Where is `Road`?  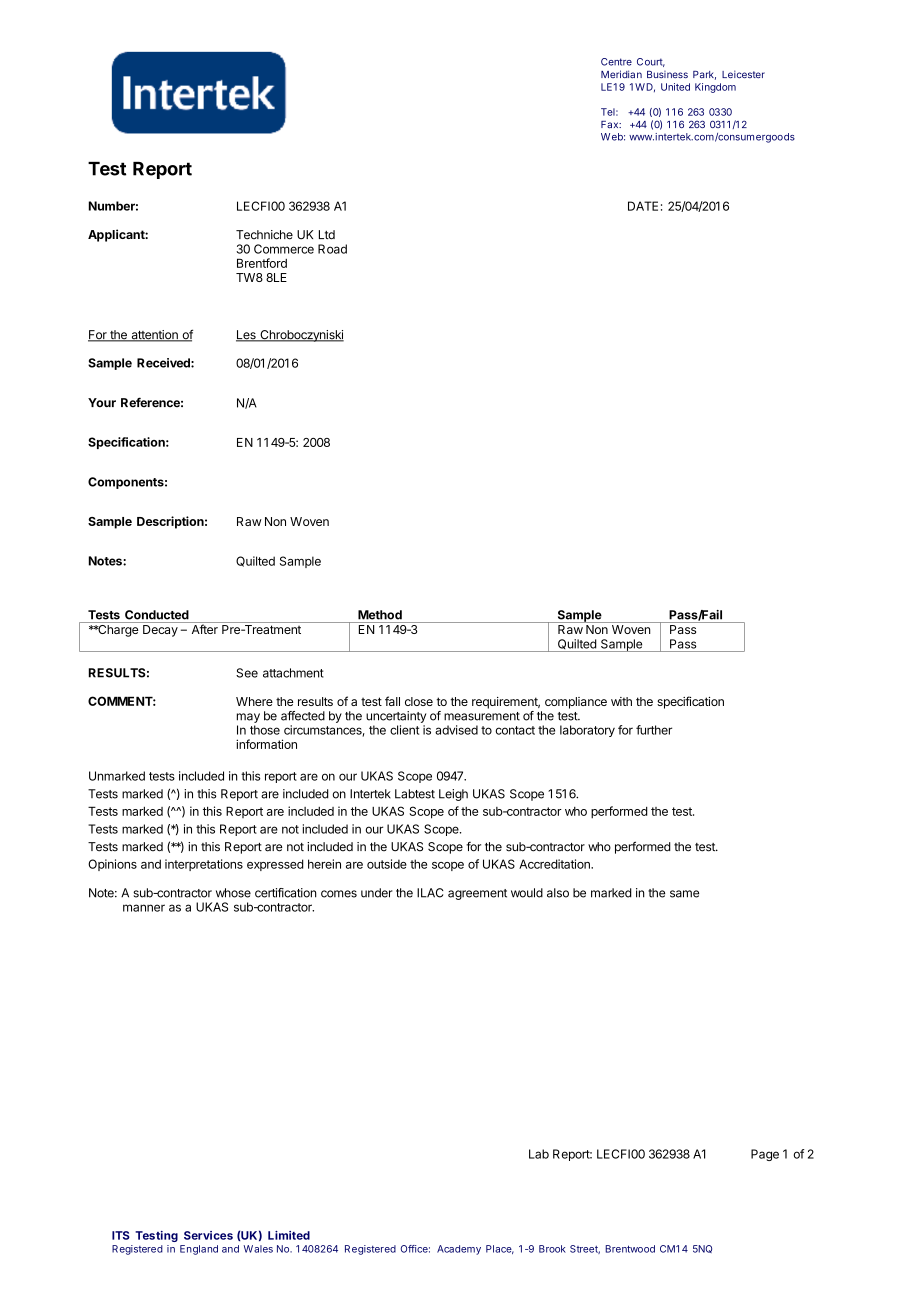
Road is located at coordinates (332, 249).
